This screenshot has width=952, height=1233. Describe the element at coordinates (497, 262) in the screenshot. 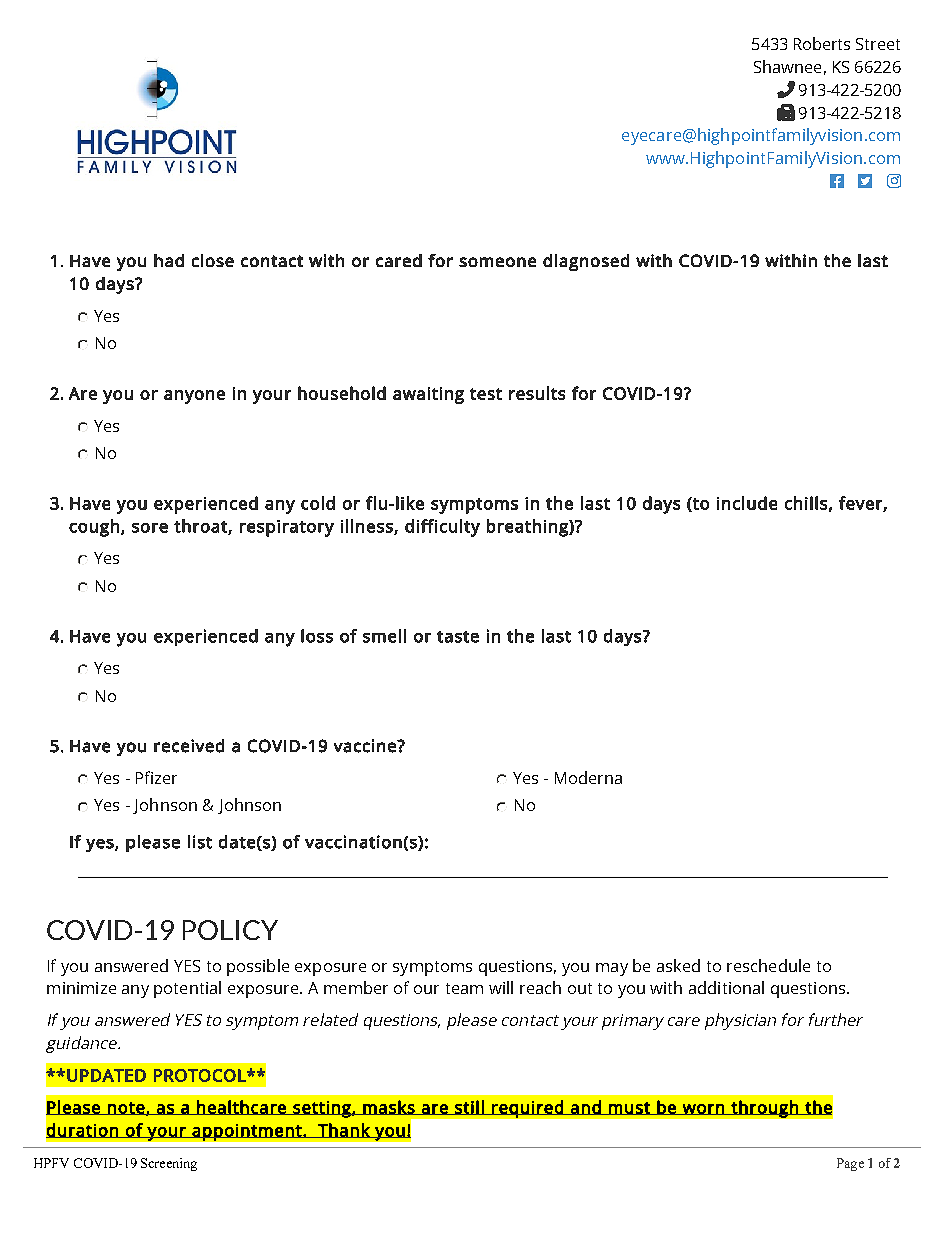

I see `someone` at that location.
